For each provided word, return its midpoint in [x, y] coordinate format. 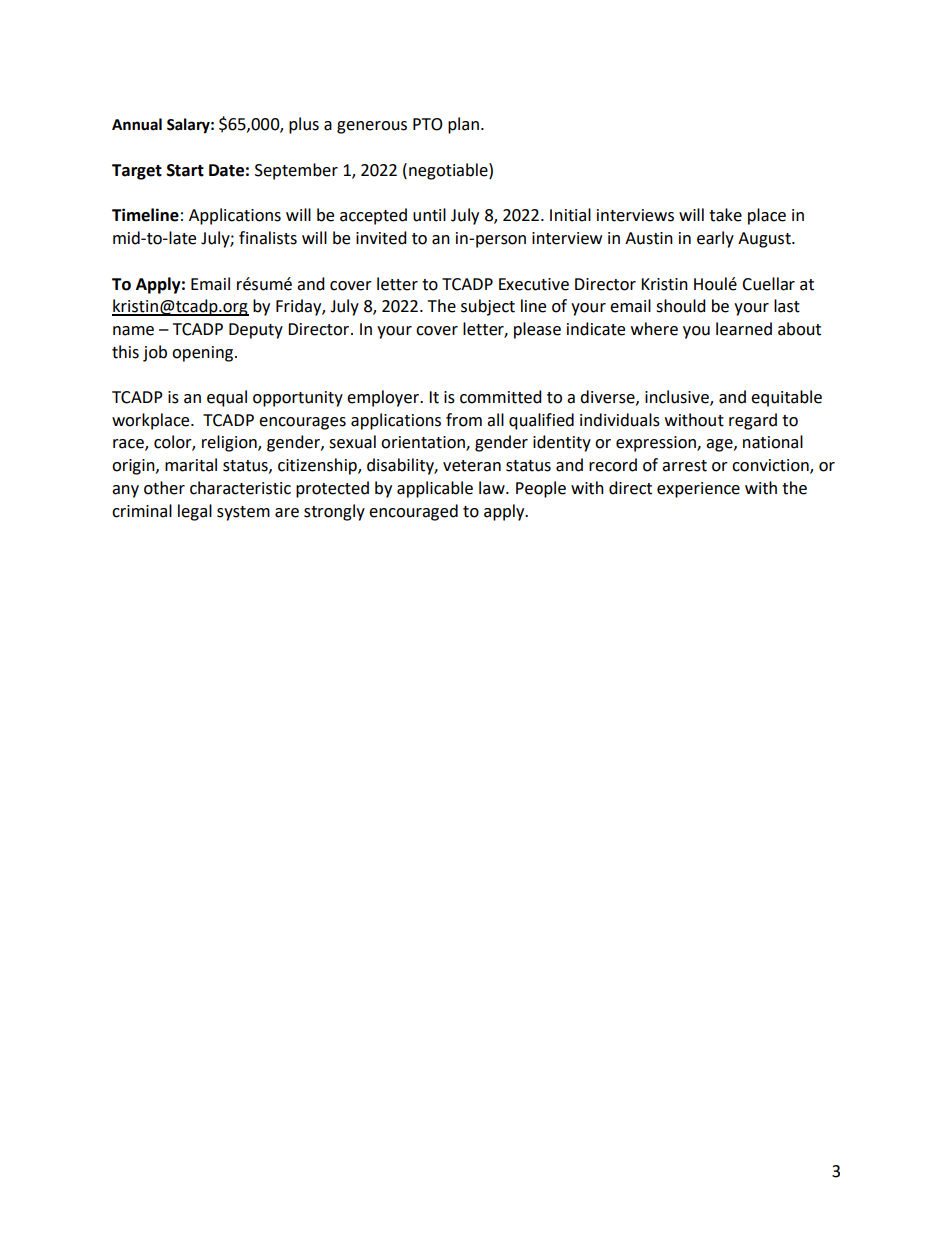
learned [744, 329]
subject [488, 307]
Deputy [256, 331]
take [725, 215]
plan [463, 125]
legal [195, 512]
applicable [435, 489]
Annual [137, 124]
